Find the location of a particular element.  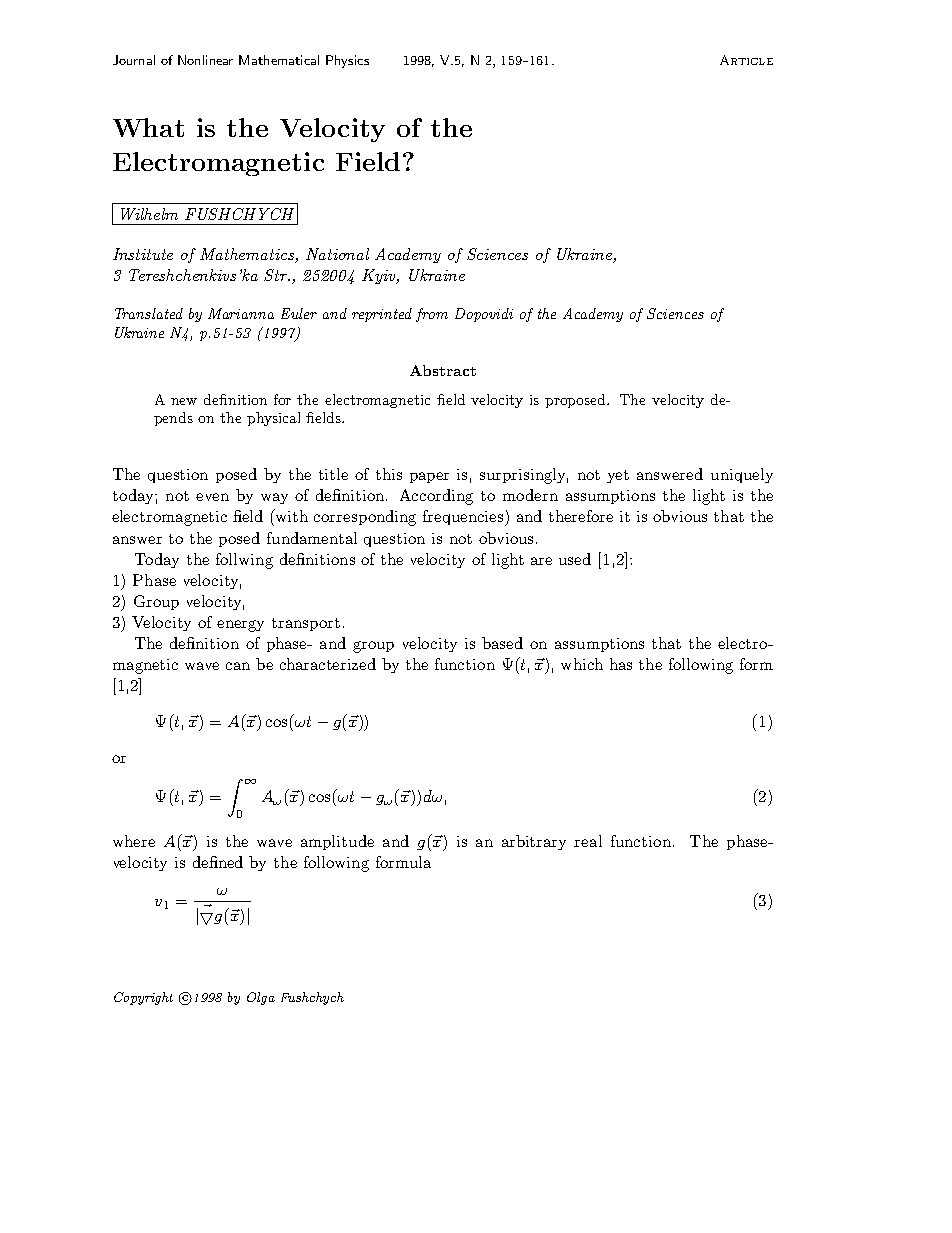

Nonlinear is located at coordinates (205, 60).
